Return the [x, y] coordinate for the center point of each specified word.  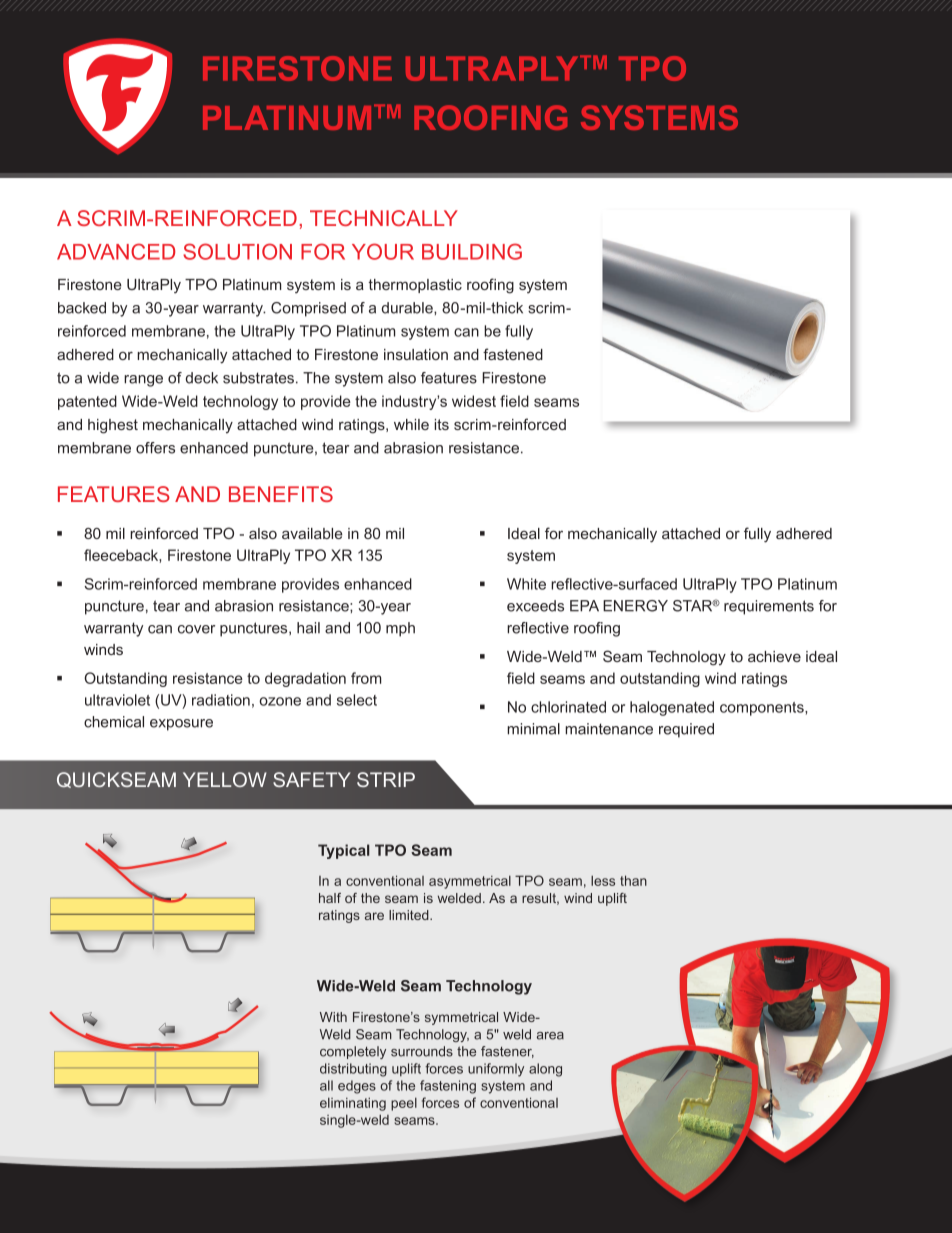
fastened [513, 354]
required [686, 730]
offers [155, 448]
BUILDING [472, 251]
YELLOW [225, 779]
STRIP [386, 779]
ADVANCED [116, 251]
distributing [353, 1070]
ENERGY [635, 606]
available [312, 533]
